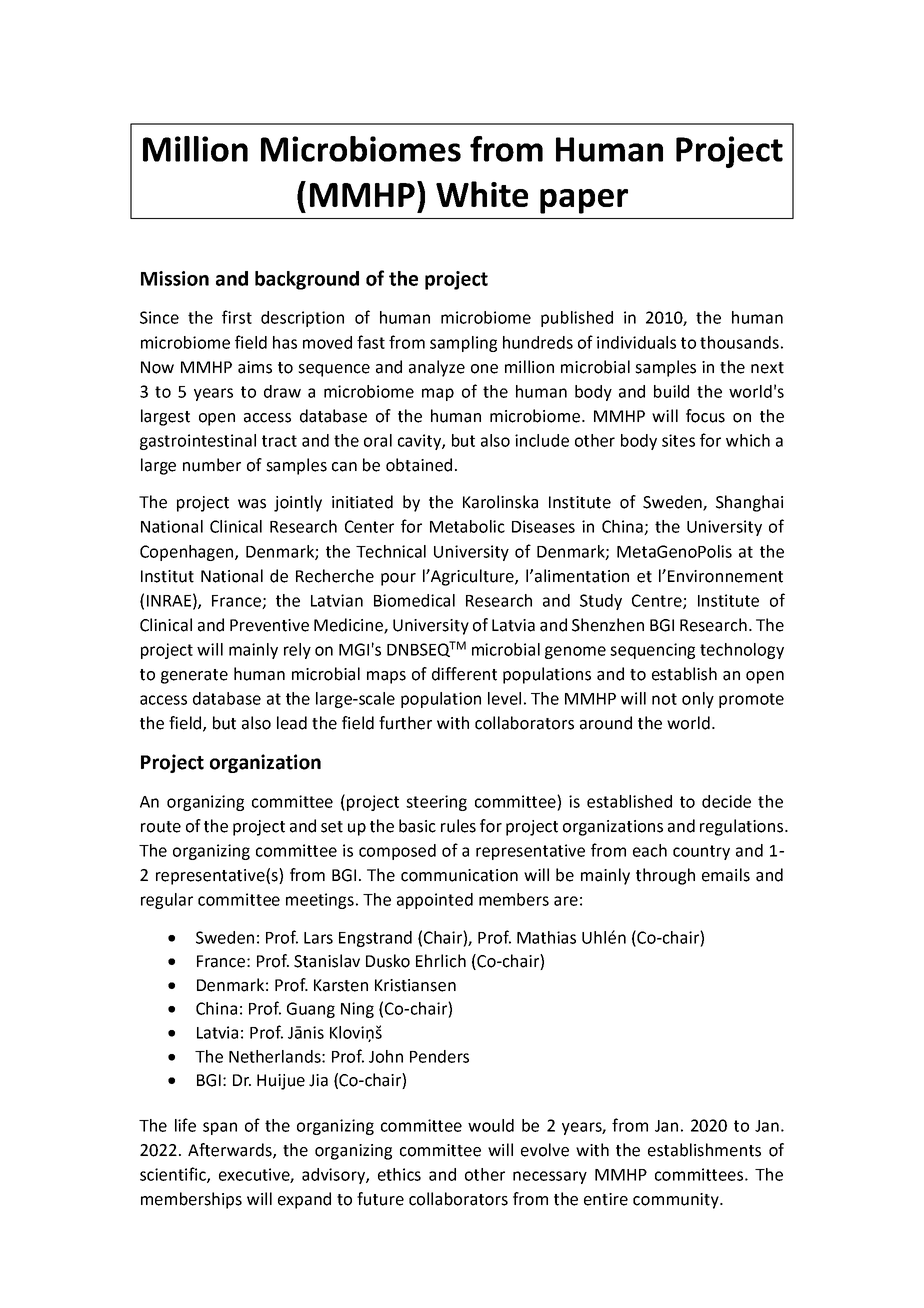 The height and width of the screenshot is (1308, 924). I want to click on one, so click(484, 369).
